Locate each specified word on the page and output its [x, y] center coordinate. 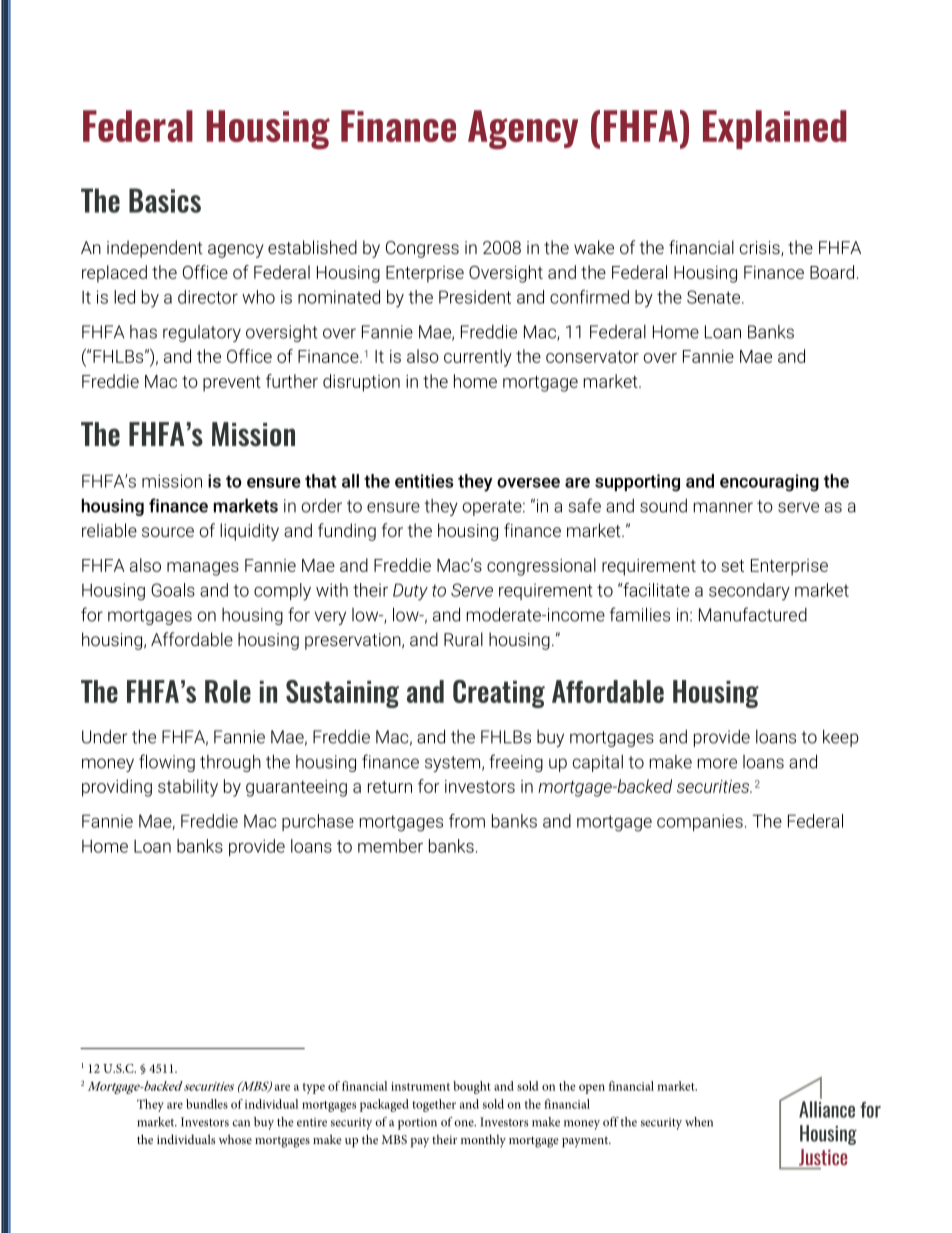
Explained [775, 129]
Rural [463, 639]
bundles [207, 1104]
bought [471, 1087]
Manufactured [753, 614]
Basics [165, 200]
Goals [173, 590]
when [699, 1122]
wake [594, 247]
